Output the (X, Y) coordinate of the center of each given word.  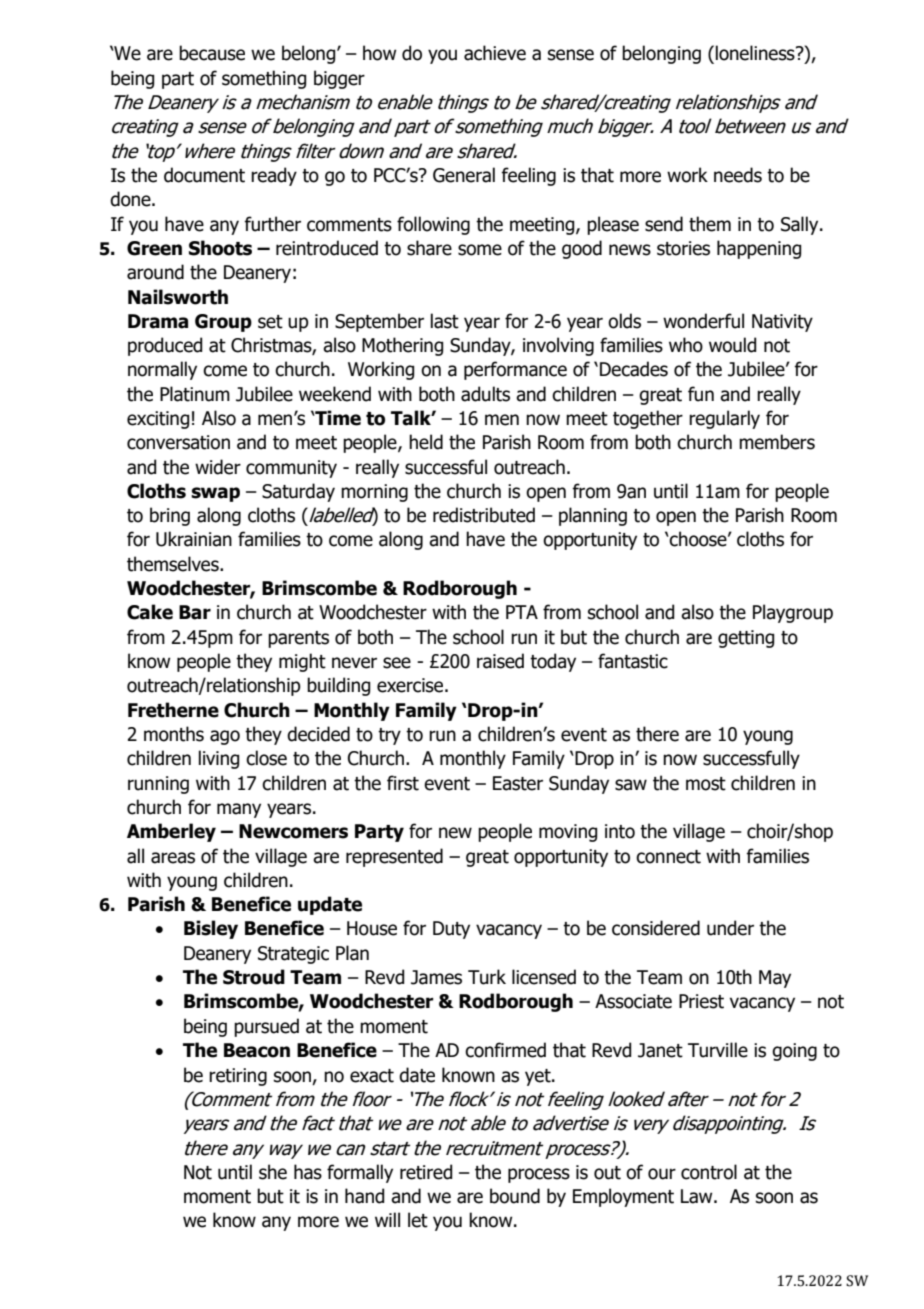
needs (738, 175)
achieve (495, 53)
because (212, 53)
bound (515, 1196)
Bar (195, 612)
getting (746, 639)
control (709, 1172)
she (273, 1172)
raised (500, 661)
